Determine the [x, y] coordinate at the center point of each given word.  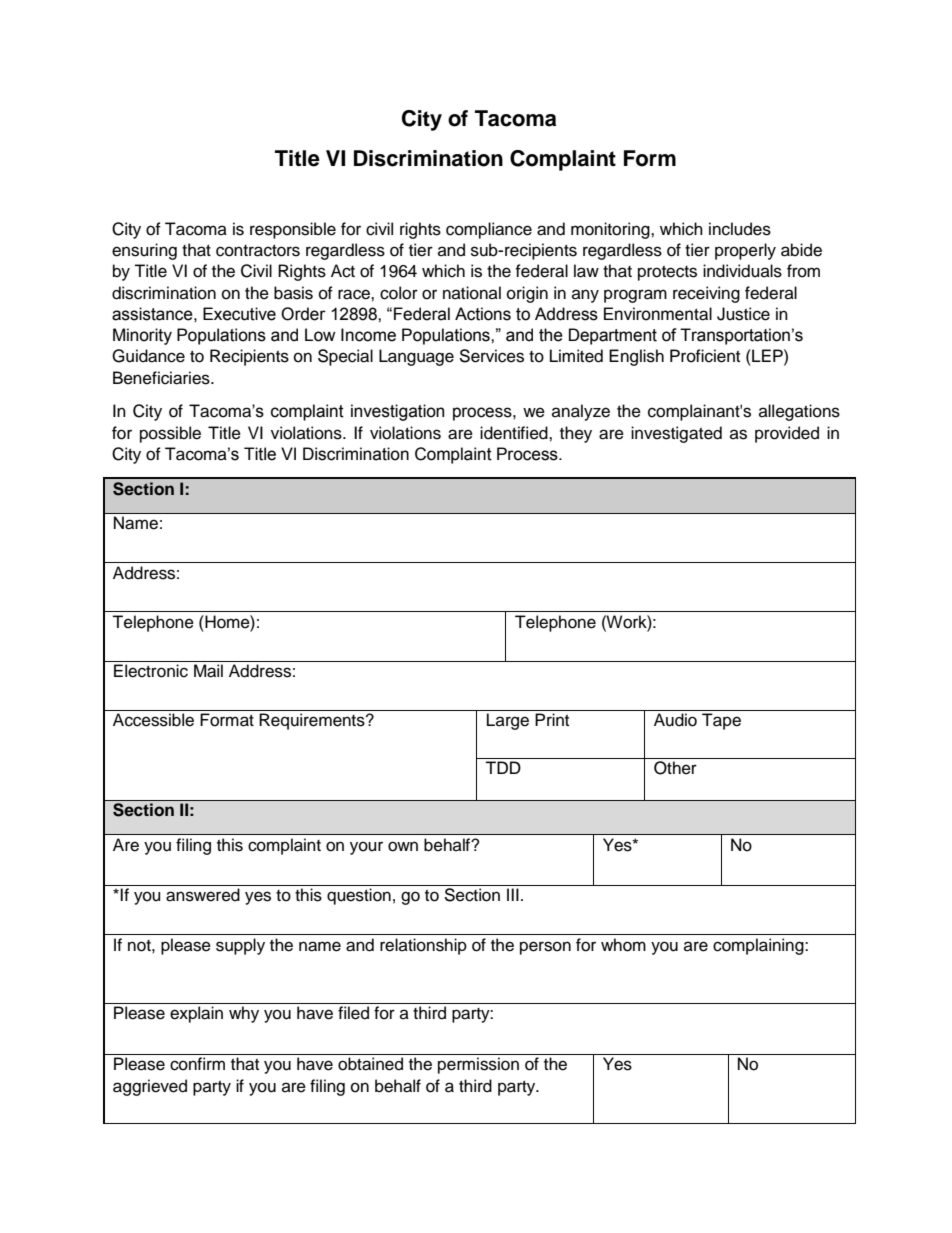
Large [508, 721]
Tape [721, 721]
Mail [208, 671]
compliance [489, 230]
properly [745, 251]
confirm [197, 1064]
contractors [258, 251]
